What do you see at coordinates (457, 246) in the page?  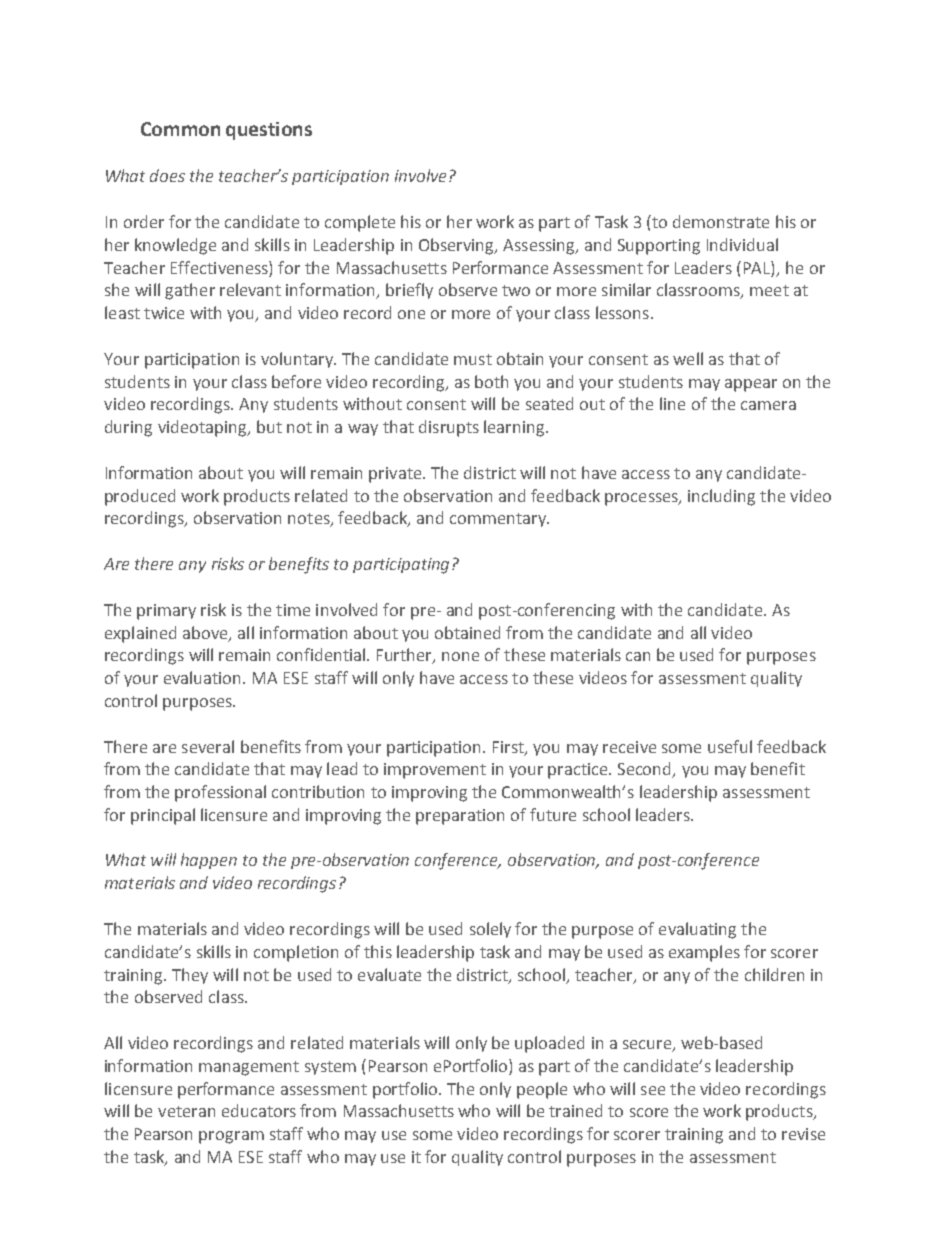 I see `Observing` at bounding box center [457, 246].
